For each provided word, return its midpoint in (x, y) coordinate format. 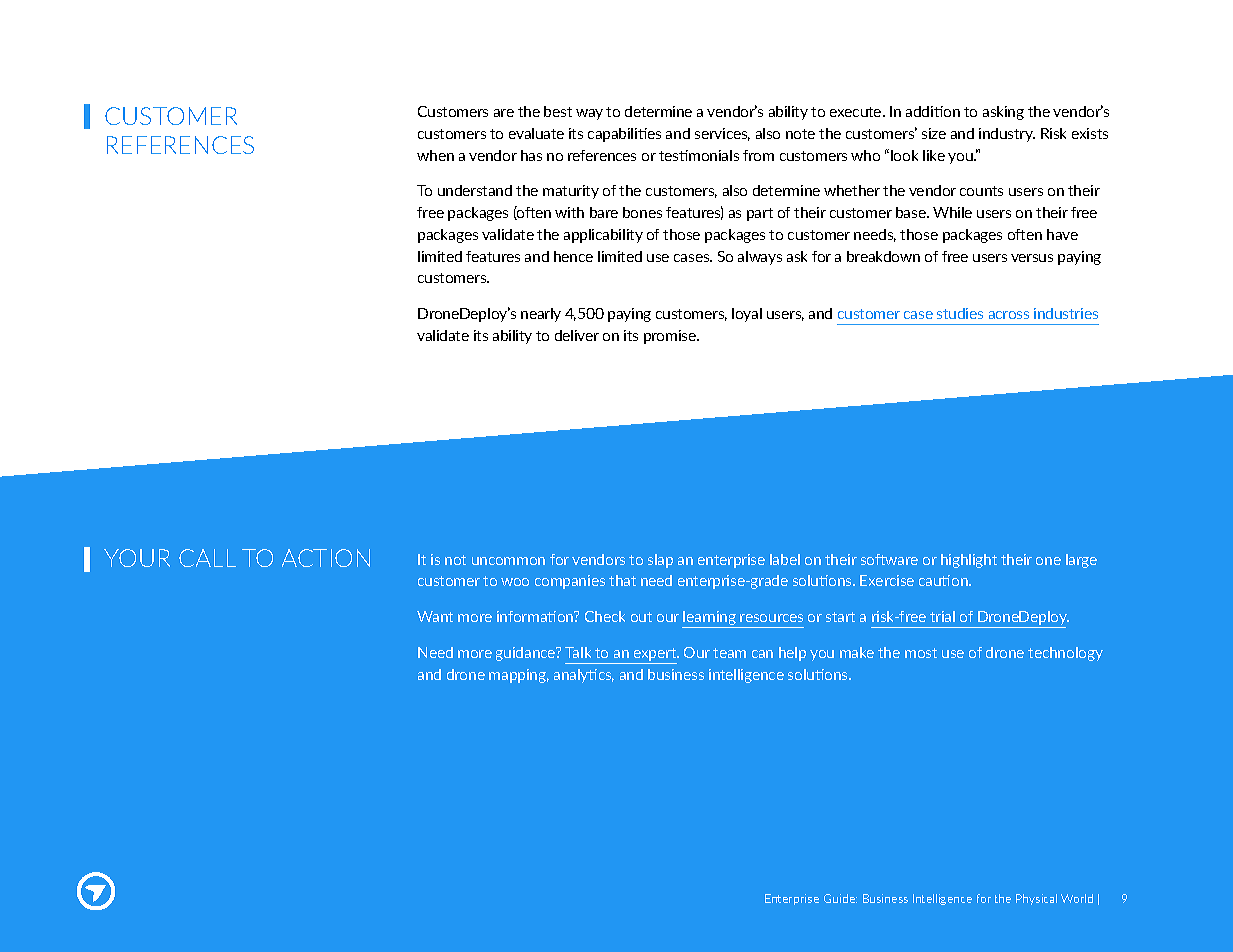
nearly (541, 315)
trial (942, 616)
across (1009, 315)
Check (605, 616)
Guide (840, 898)
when (435, 155)
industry (1007, 135)
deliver (577, 335)
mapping (519, 676)
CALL (207, 558)
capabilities (624, 135)
